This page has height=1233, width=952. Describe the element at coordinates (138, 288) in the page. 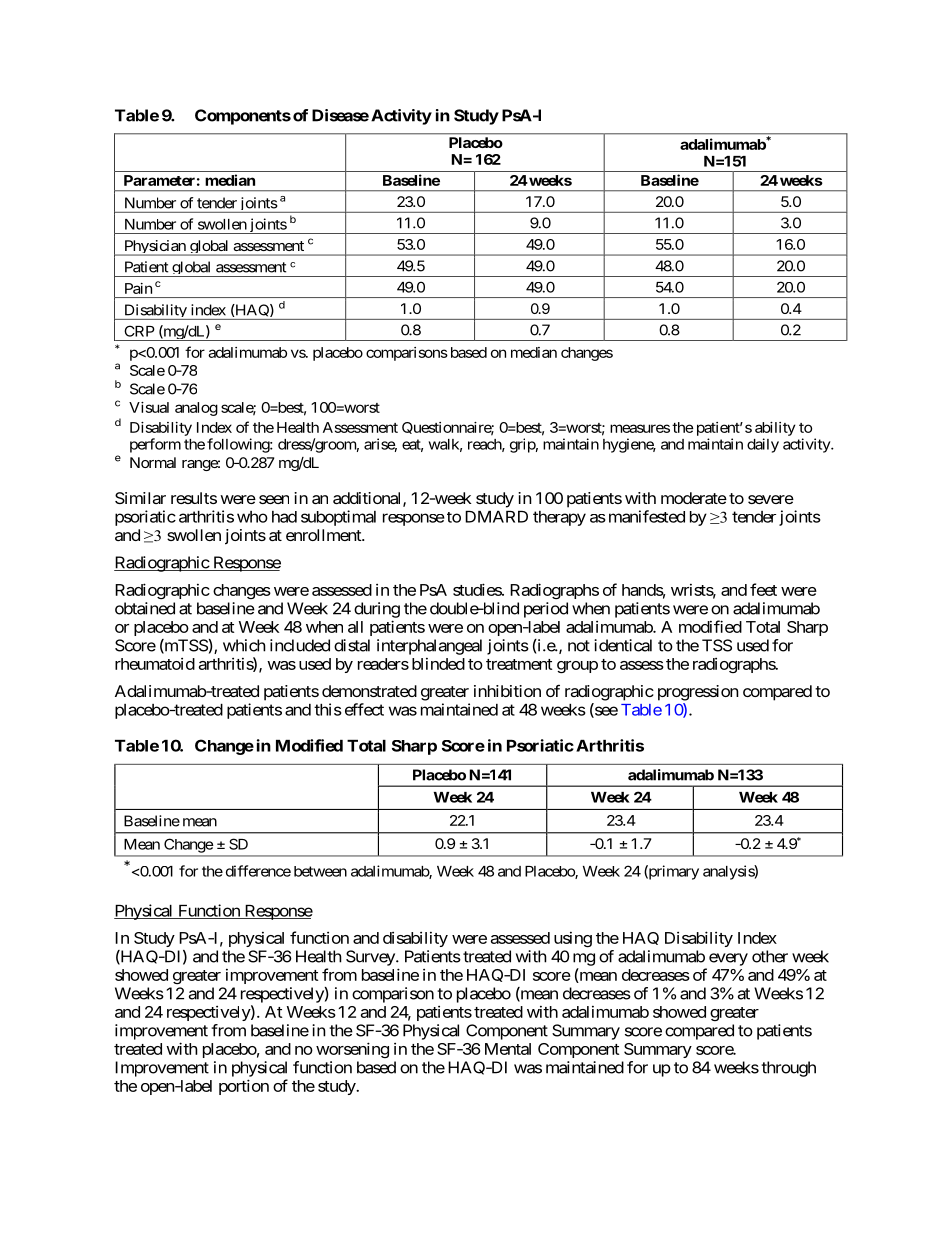

I see `Pain` at that location.
